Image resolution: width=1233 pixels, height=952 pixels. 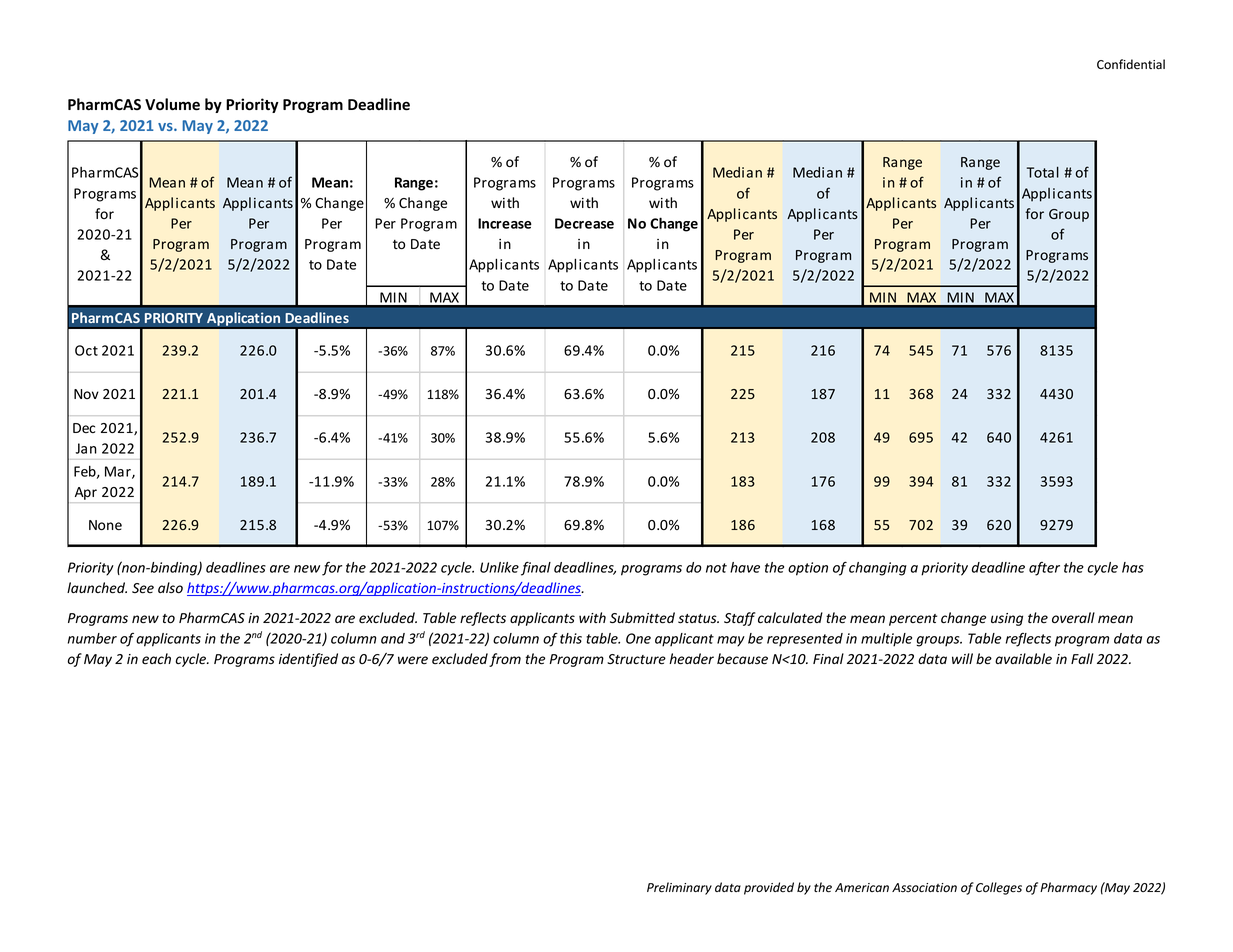 What do you see at coordinates (172, 104) in the document?
I see `Volume` at bounding box center [172, 104].
